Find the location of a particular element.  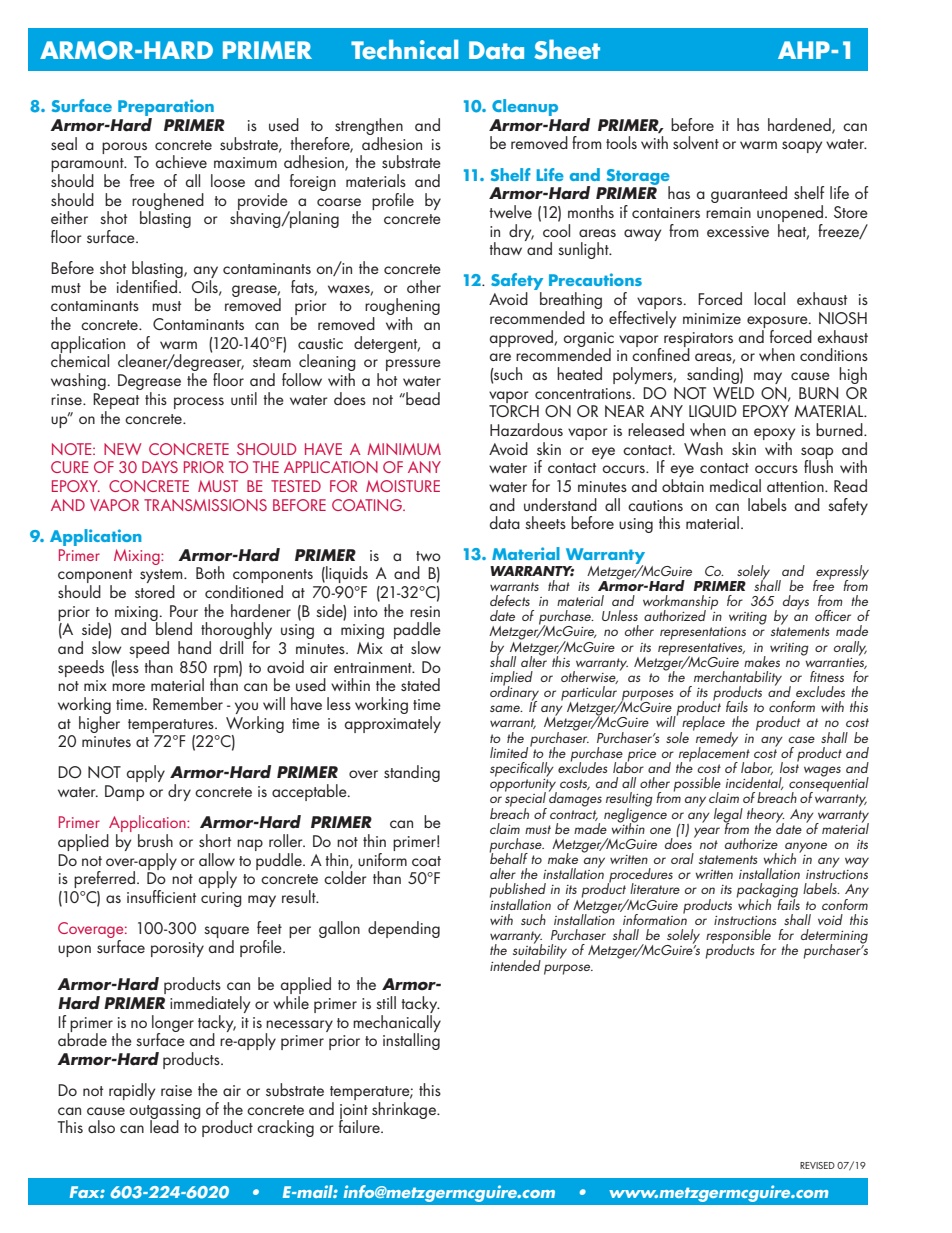

Technical is located at coordinates (404, 49).
